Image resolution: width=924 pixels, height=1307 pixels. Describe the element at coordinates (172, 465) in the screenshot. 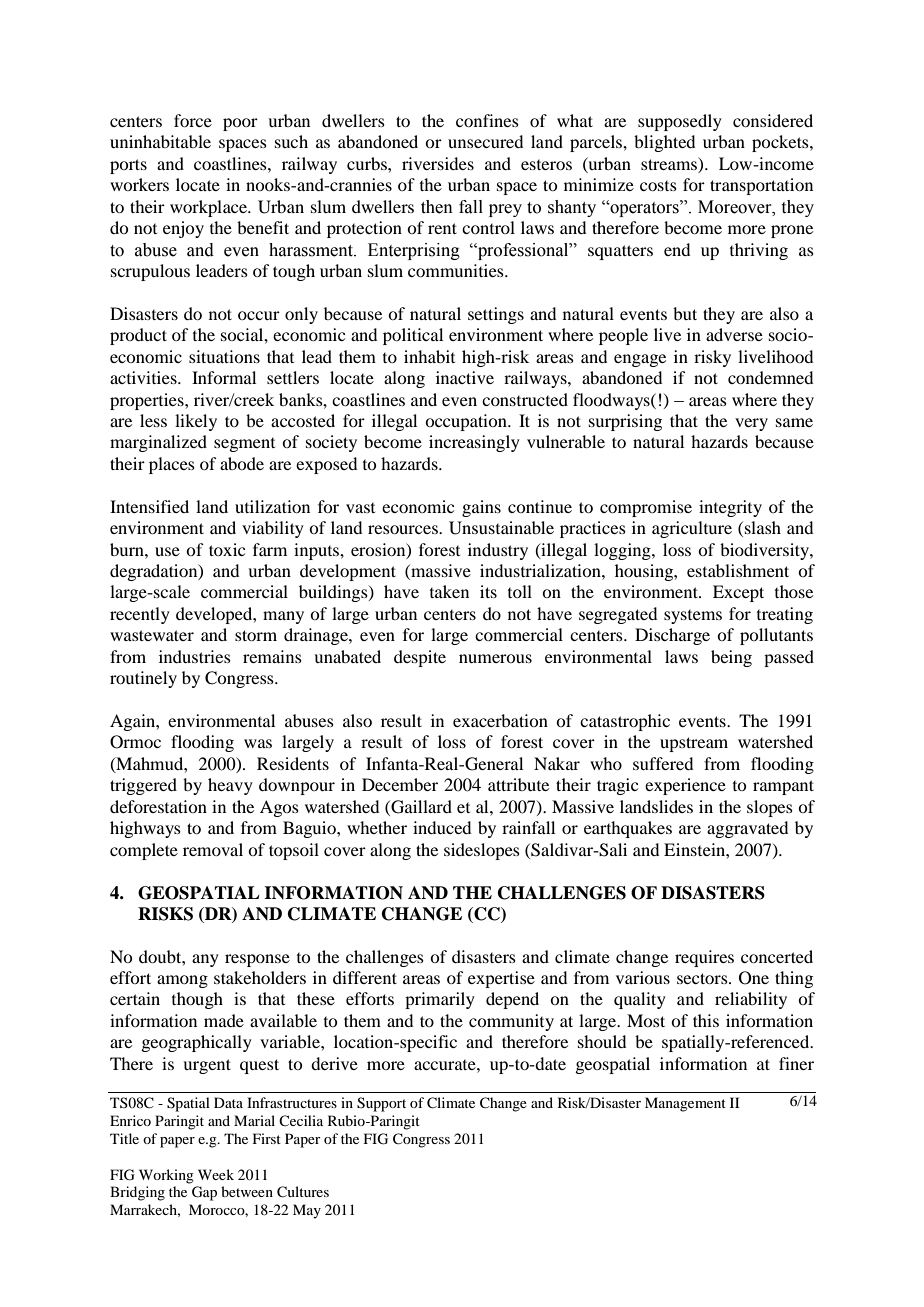

I see `places` at that location.
